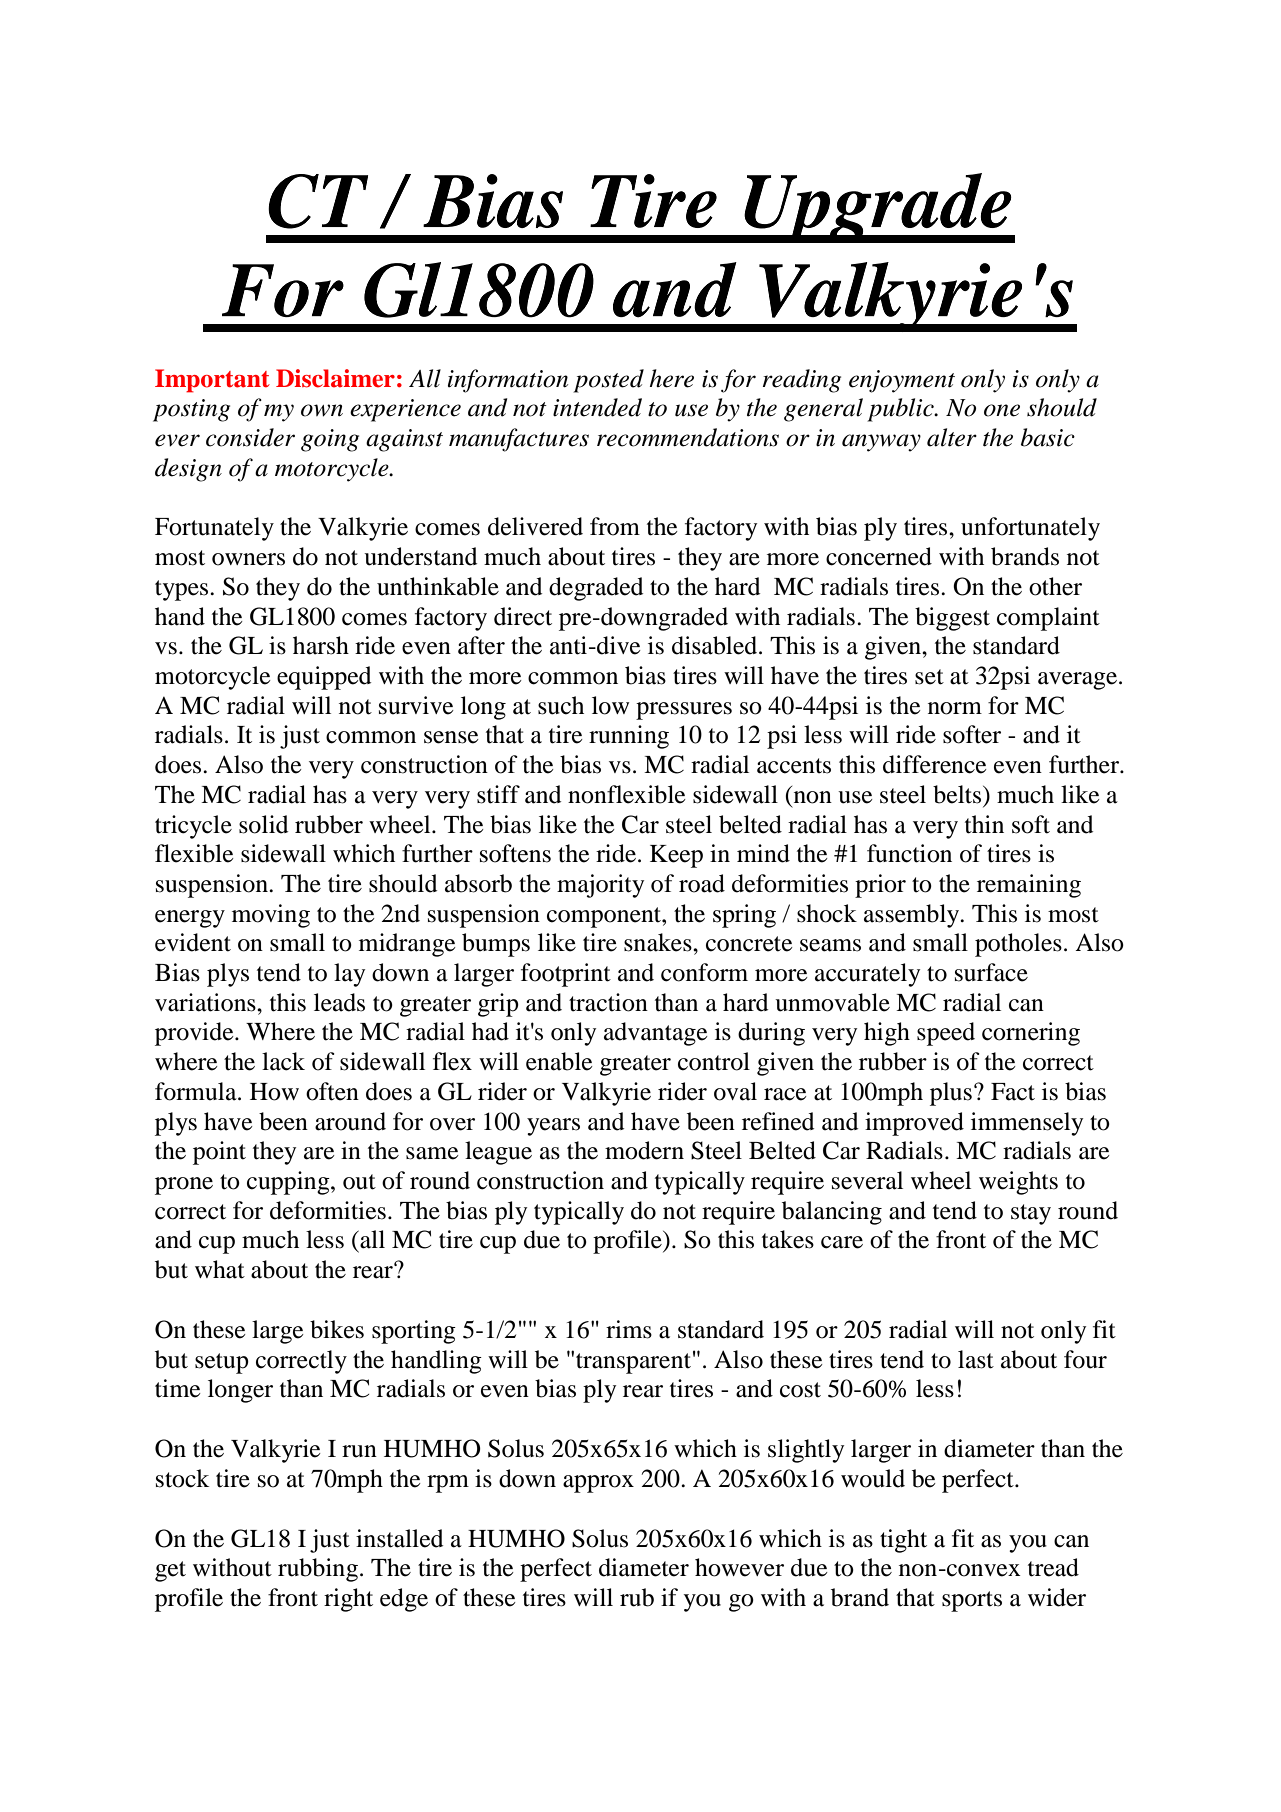 This page has width=1281, height=1812. Describe the element at coordinates (324, 678) in the page. I see `equipped` at that location.
